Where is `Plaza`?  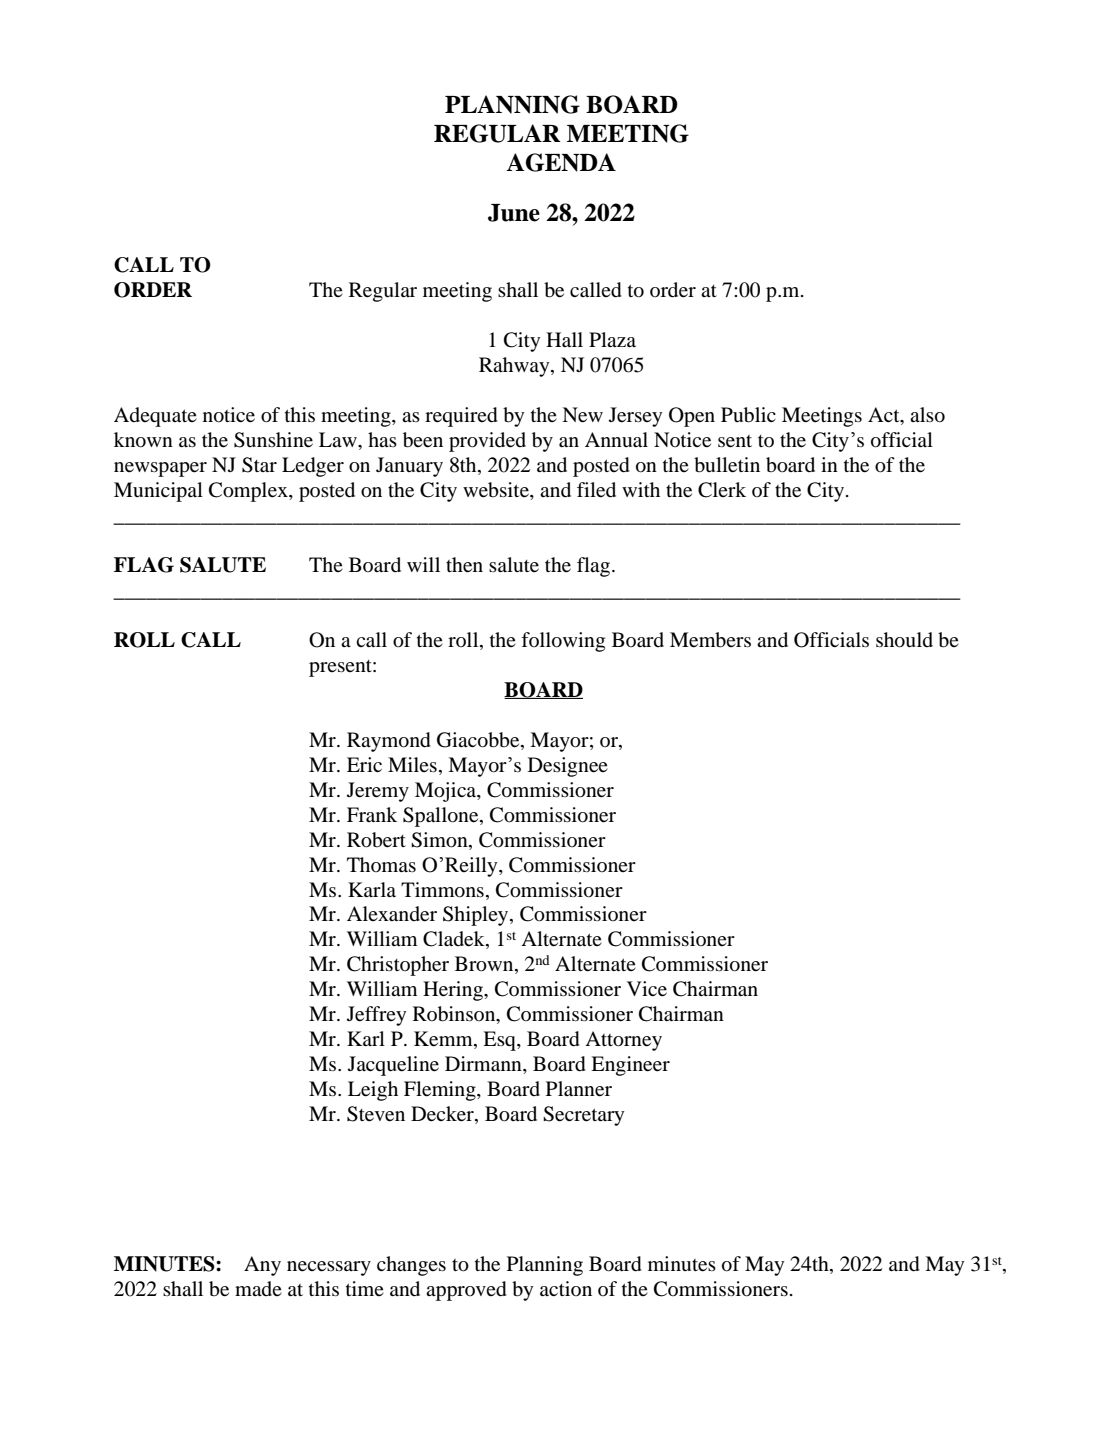
Plaza is located at coordinates (612, 339).
